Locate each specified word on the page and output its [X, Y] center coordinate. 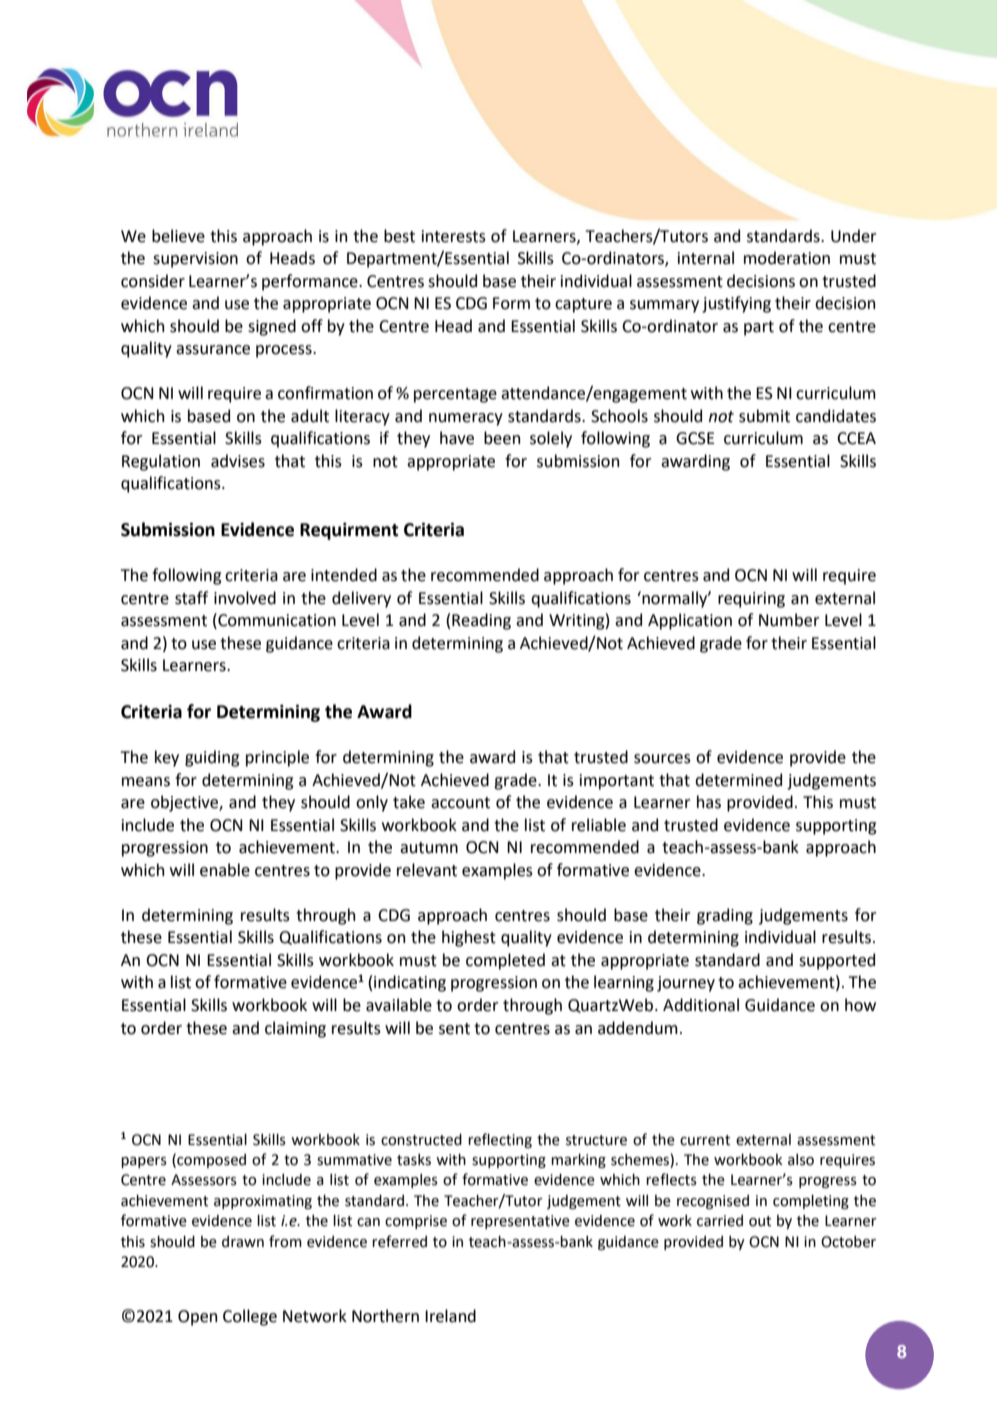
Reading [481, 621]
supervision [195, 260]
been [502, 438]
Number [789, 620]
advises [238, 461]
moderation [787, 258]
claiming [295, 1029]
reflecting [500, 1140]
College [250, 1317]
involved [245, 598]
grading [725, 916]
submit [764, 416]
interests [454, 236]
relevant [427, 870]
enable [225, 870]
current [705, 1140]
